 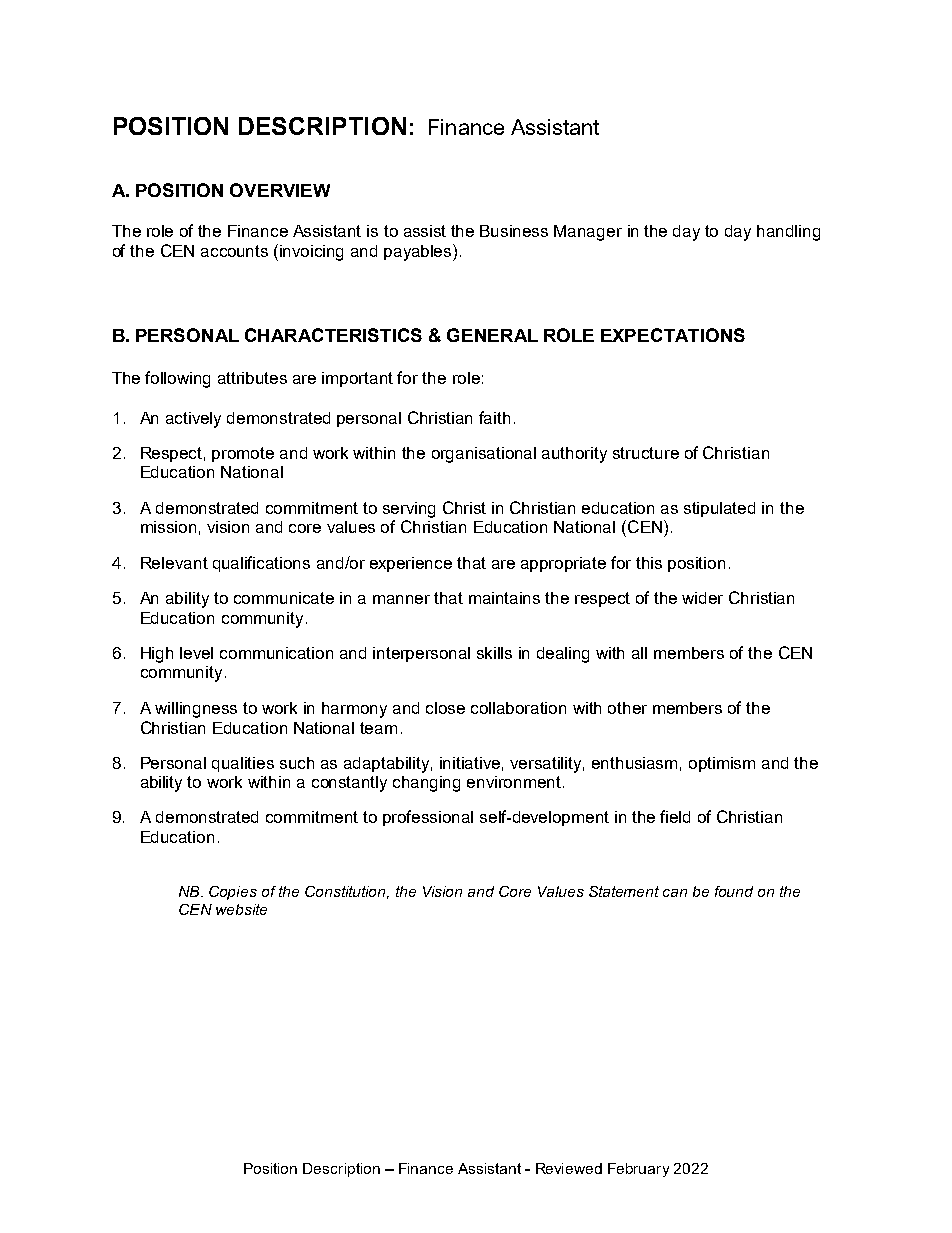 What do you see at coordinates (241, 909) in the screenshot?
I see `website` at bounding box center [241, 909].
